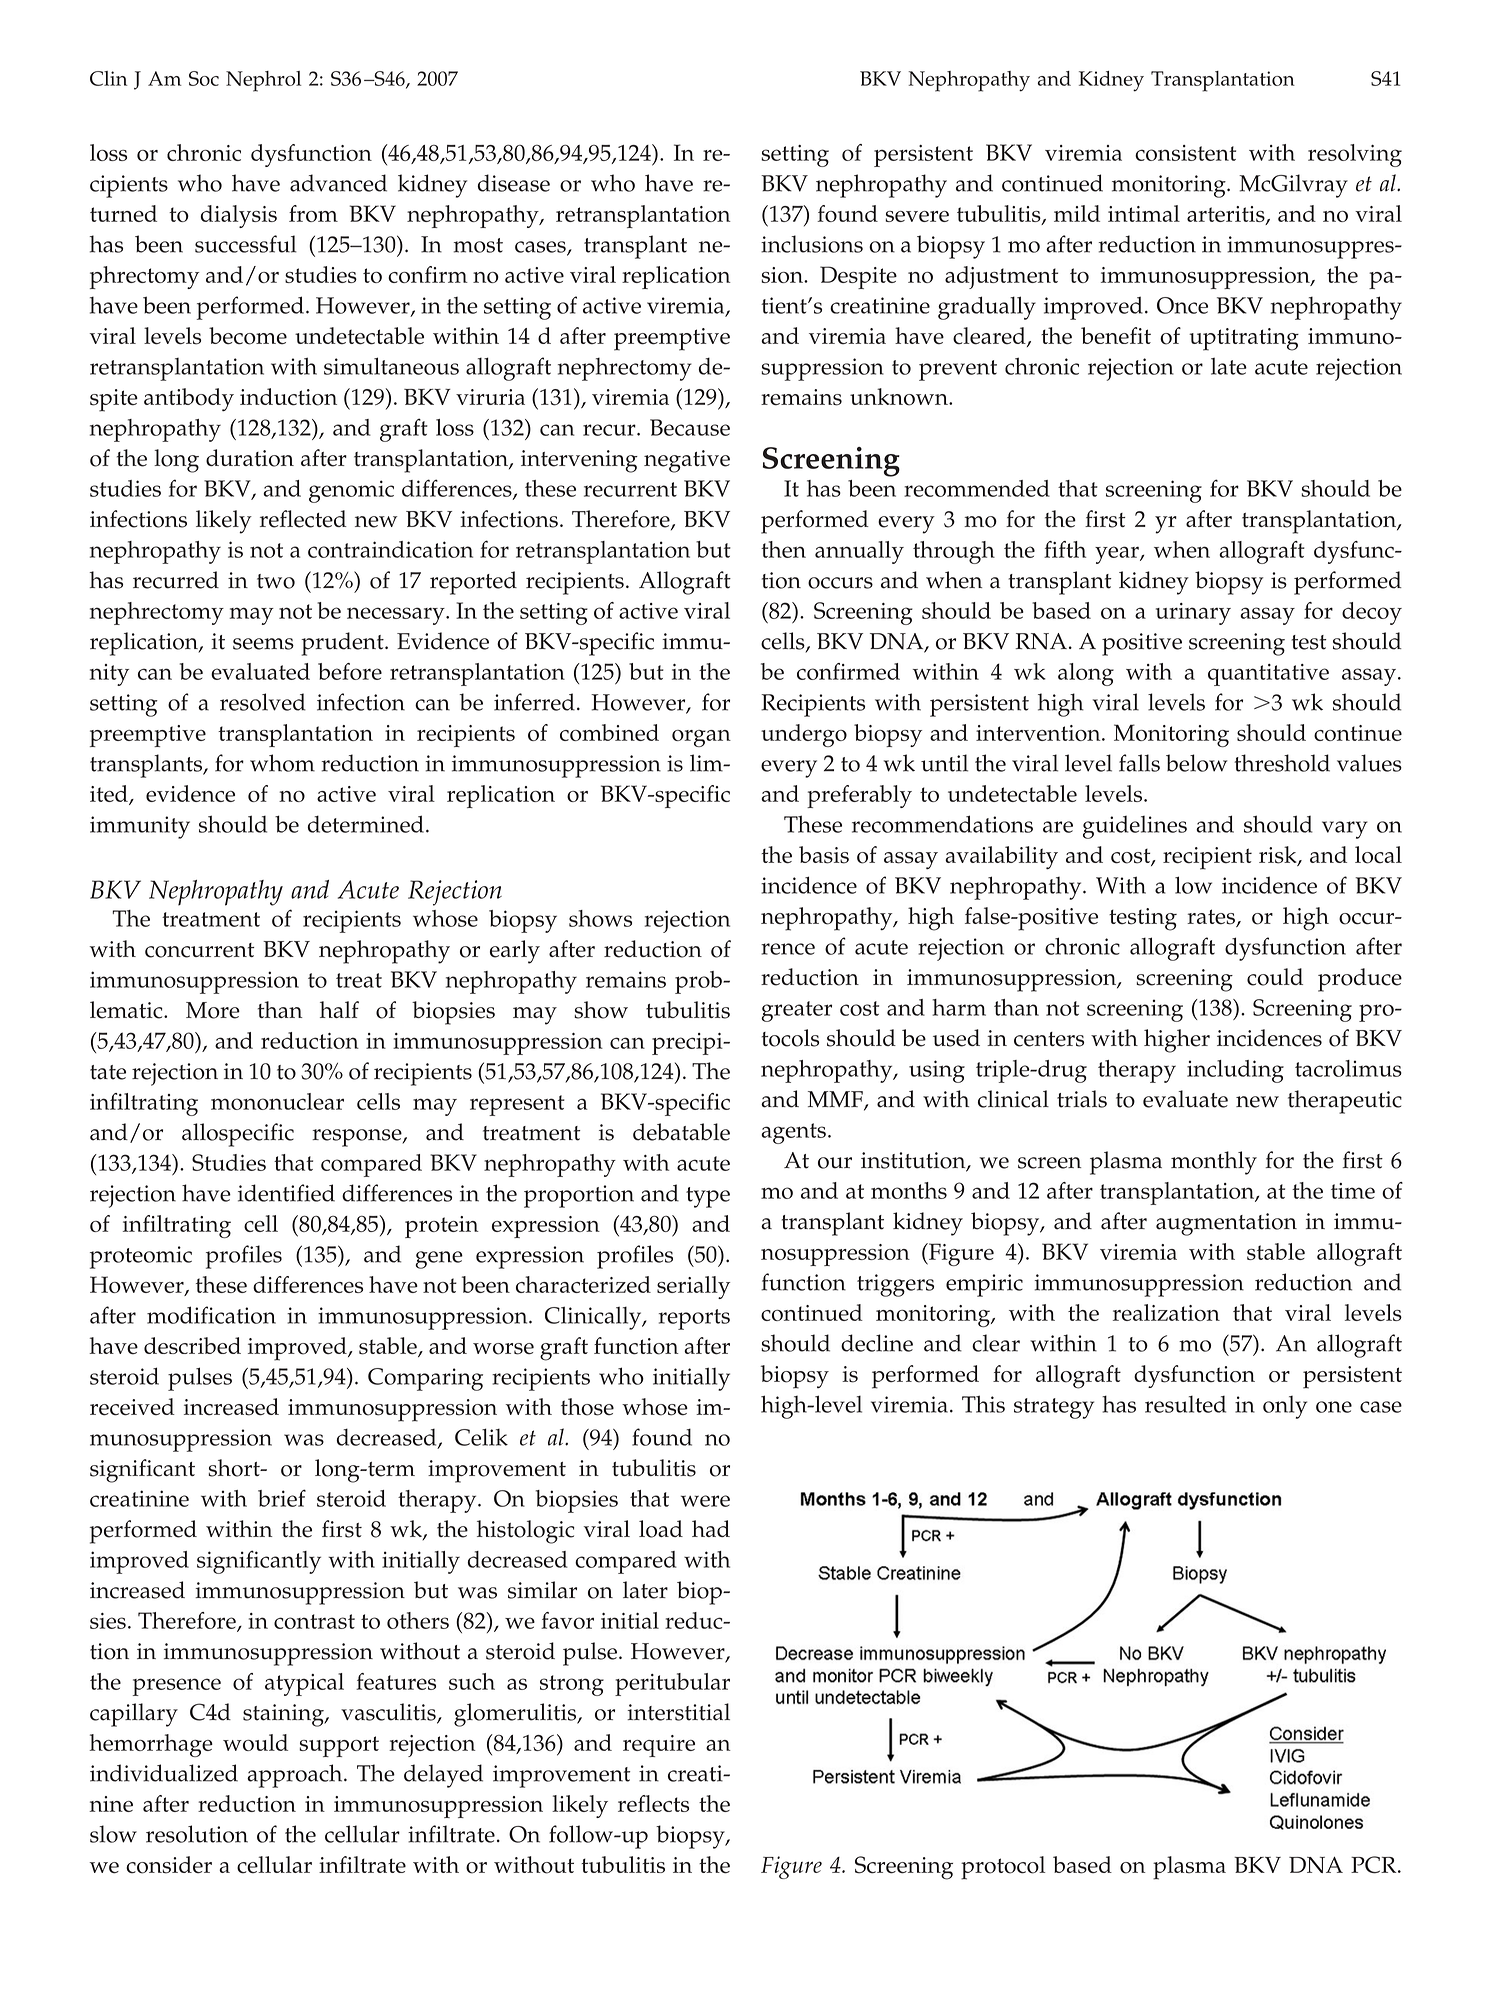 This screenshot has height=1992, width=1488. What do you see at coordinates (694, 1319) in the screenshot?
I see `reports` at bounding box center [694, 1319].
